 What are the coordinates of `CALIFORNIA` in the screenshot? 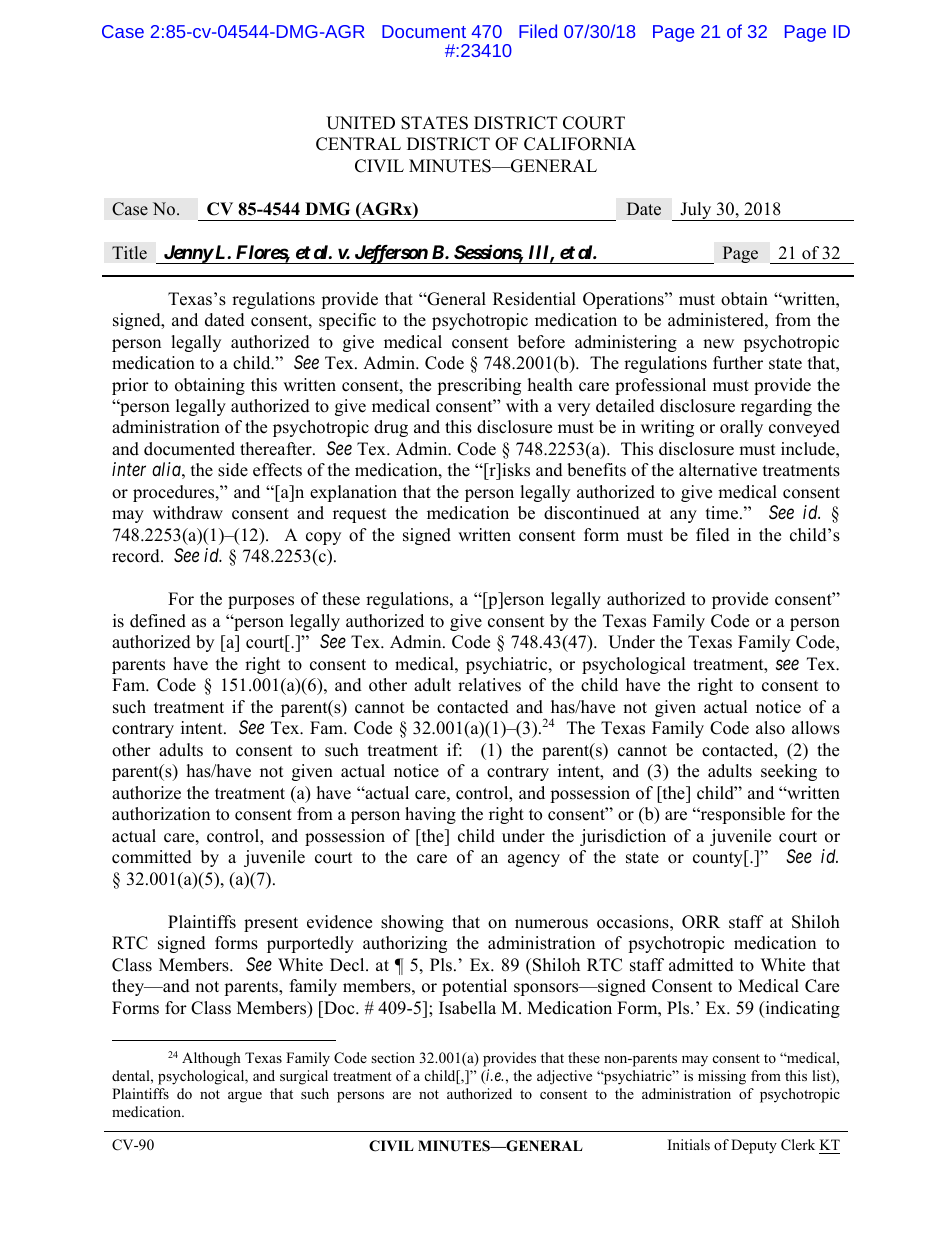 It's located at (580, 144).
